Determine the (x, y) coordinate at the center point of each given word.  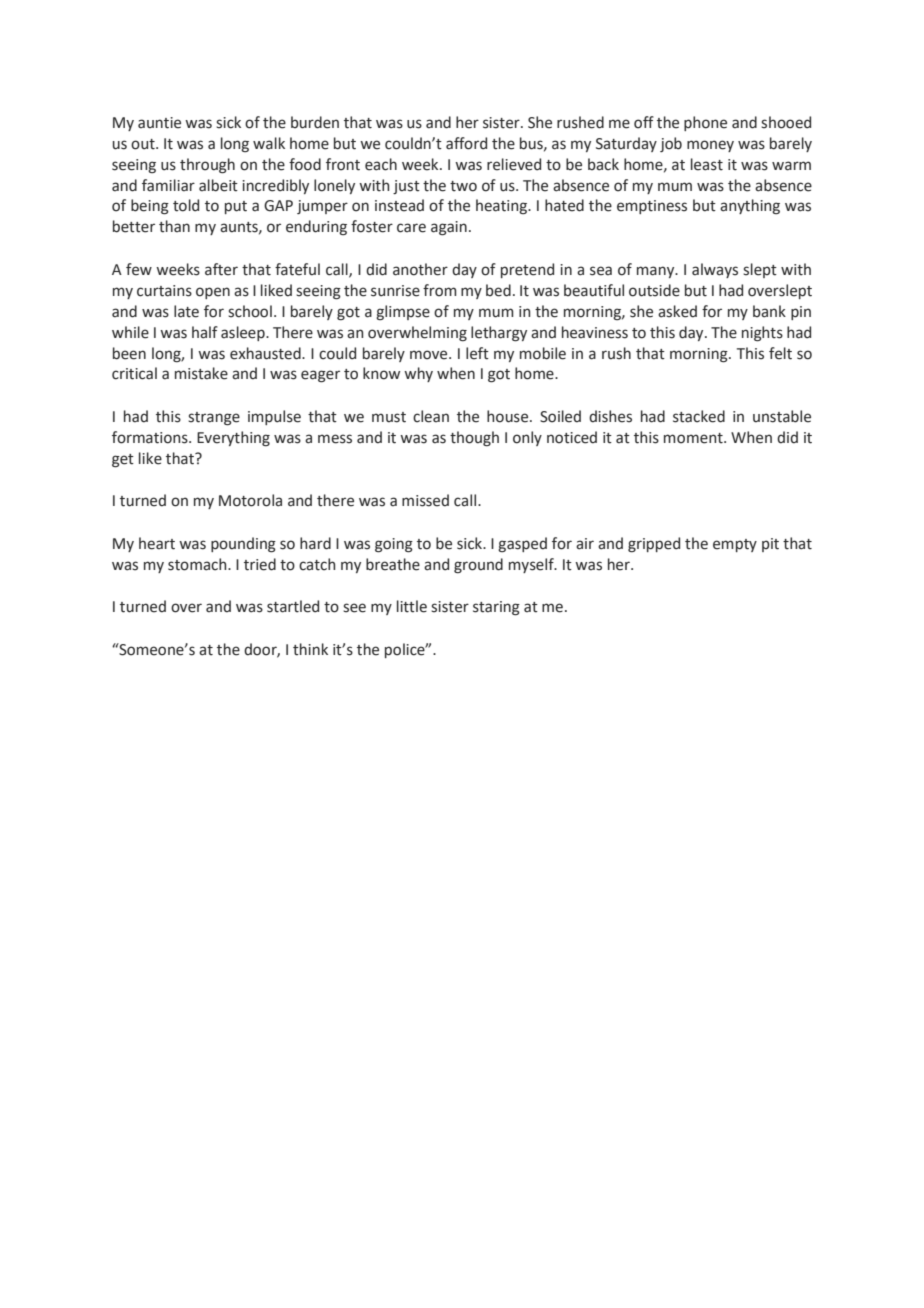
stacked (699, 416)
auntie (159, 123)
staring (496, 608)
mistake (201, 373)
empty (735, 545)
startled (293, 606)
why (418, 374)
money (710, 146)
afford (466, 143)
